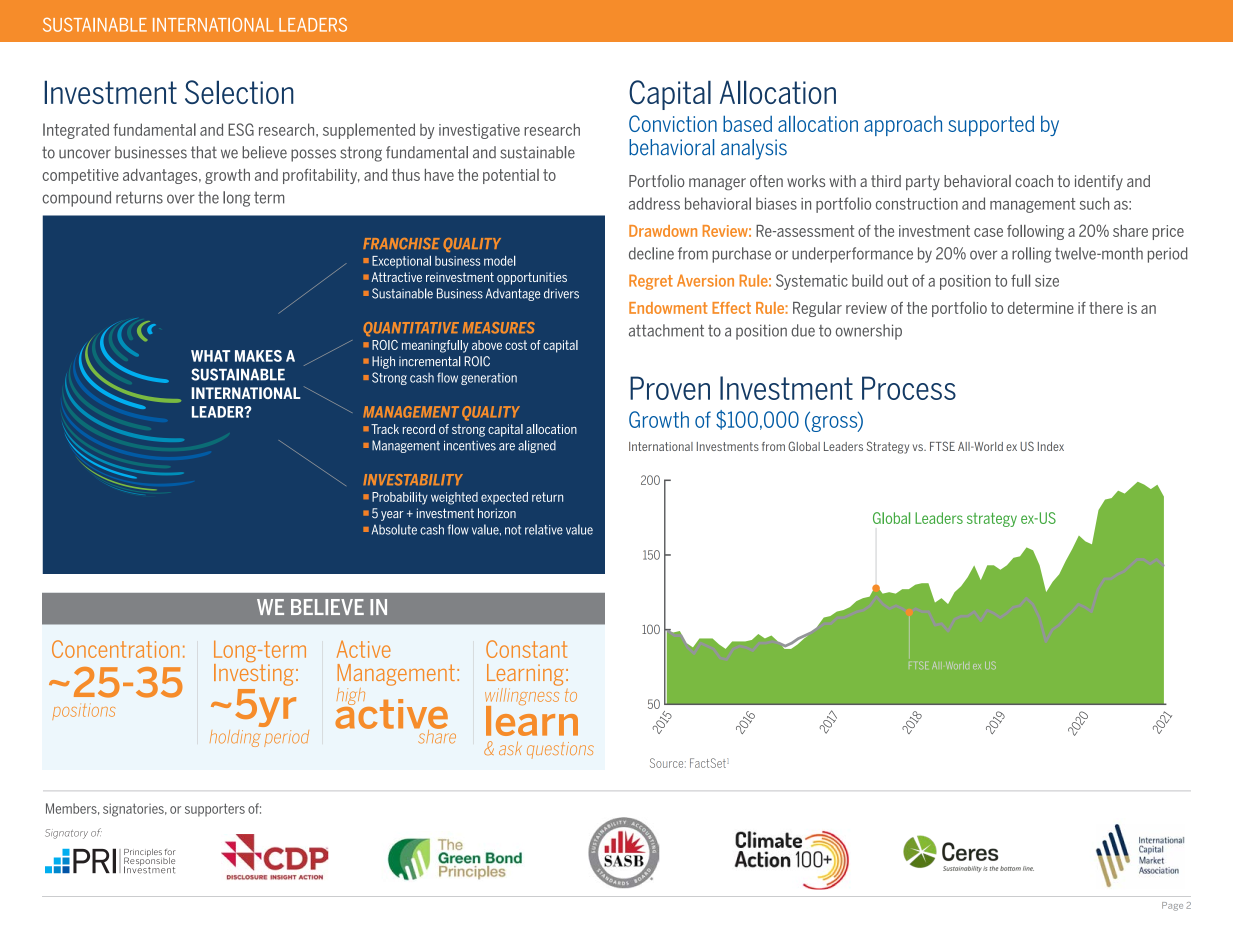 This document has width=1233, height=952. Describe the element at coordinates (241, 129) in the document. I see `ESG` at that location.
